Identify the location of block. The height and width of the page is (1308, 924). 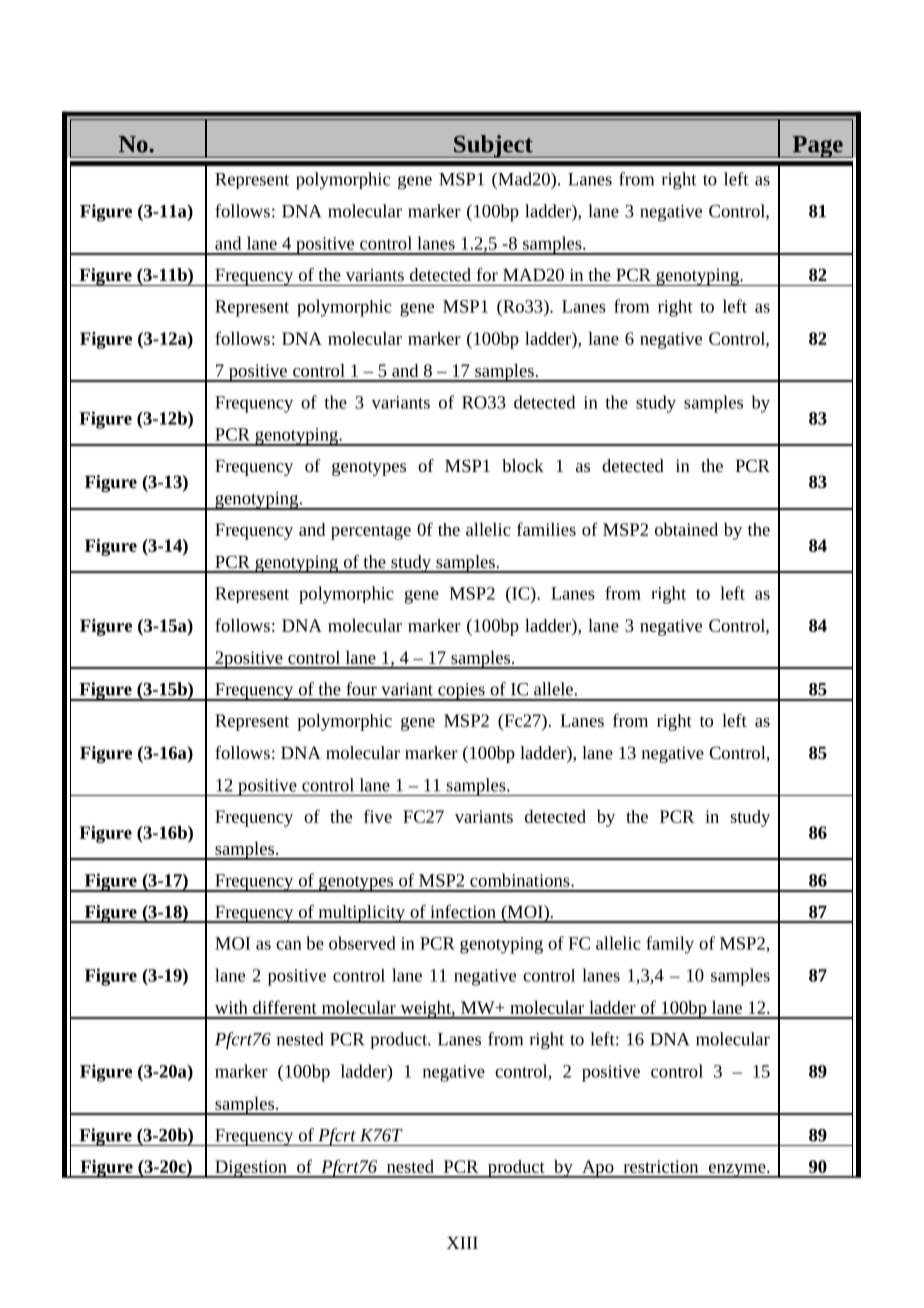
(523, 465).
